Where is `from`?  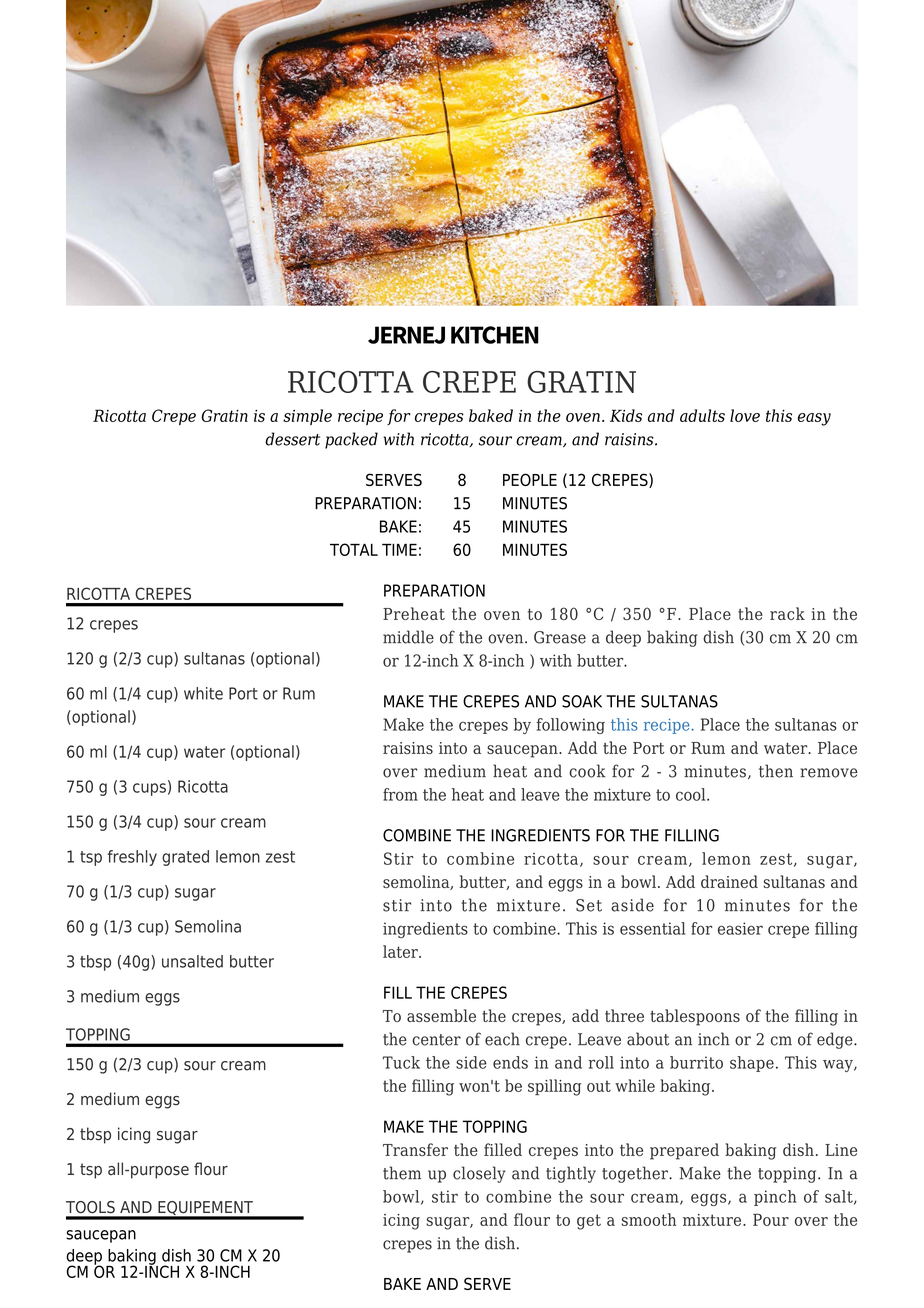
from is located at coordinates (400, 794).
